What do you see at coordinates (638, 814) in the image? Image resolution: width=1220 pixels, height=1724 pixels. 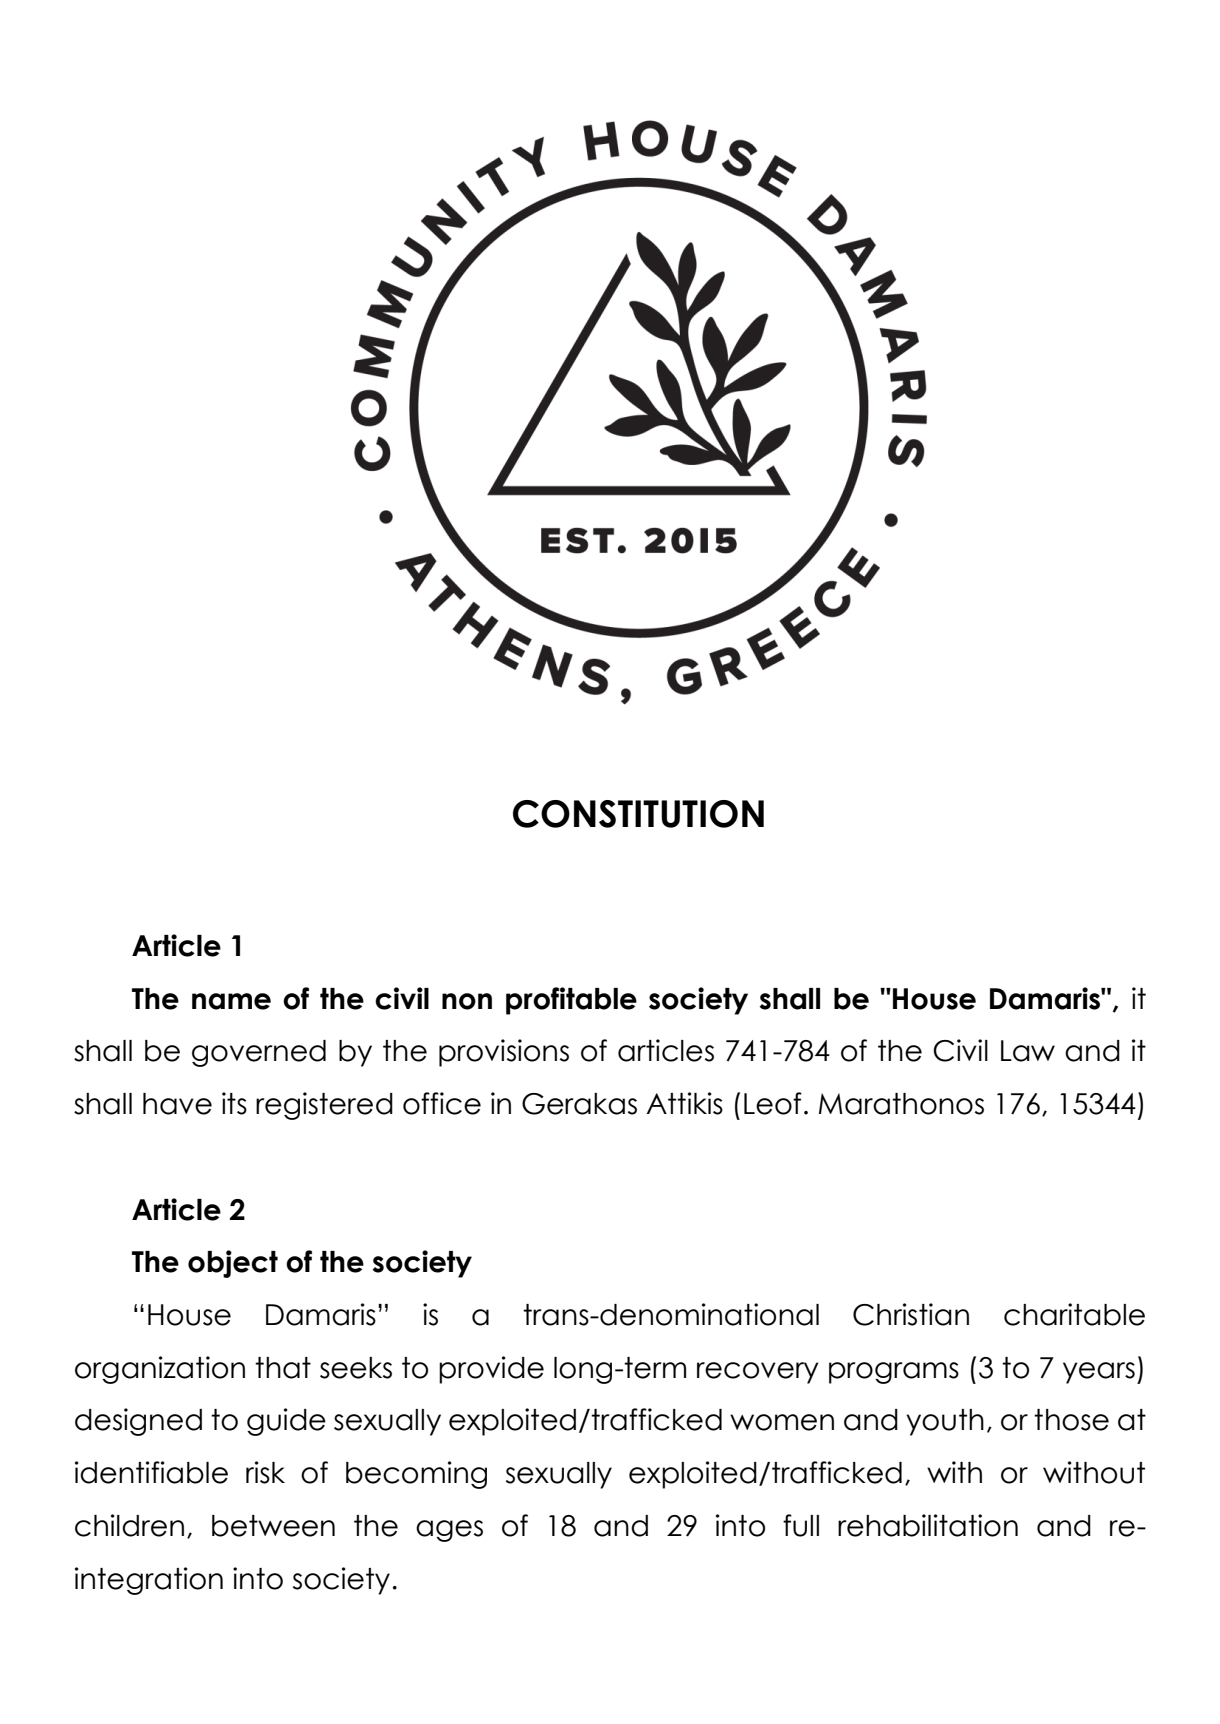 I see `CONSTITUTION` at bounding box center [638, 814].
